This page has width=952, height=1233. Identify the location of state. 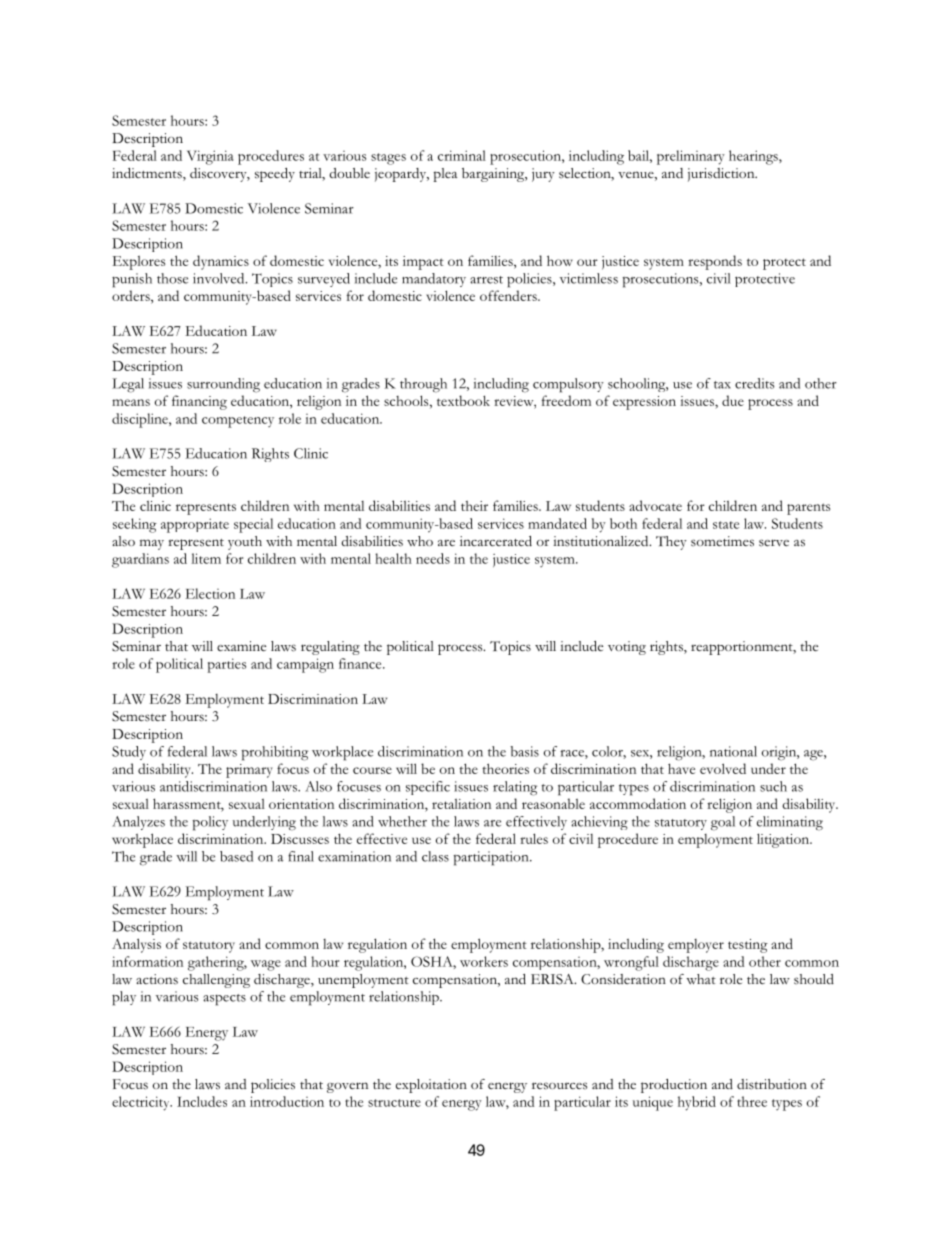
(726, 525).
